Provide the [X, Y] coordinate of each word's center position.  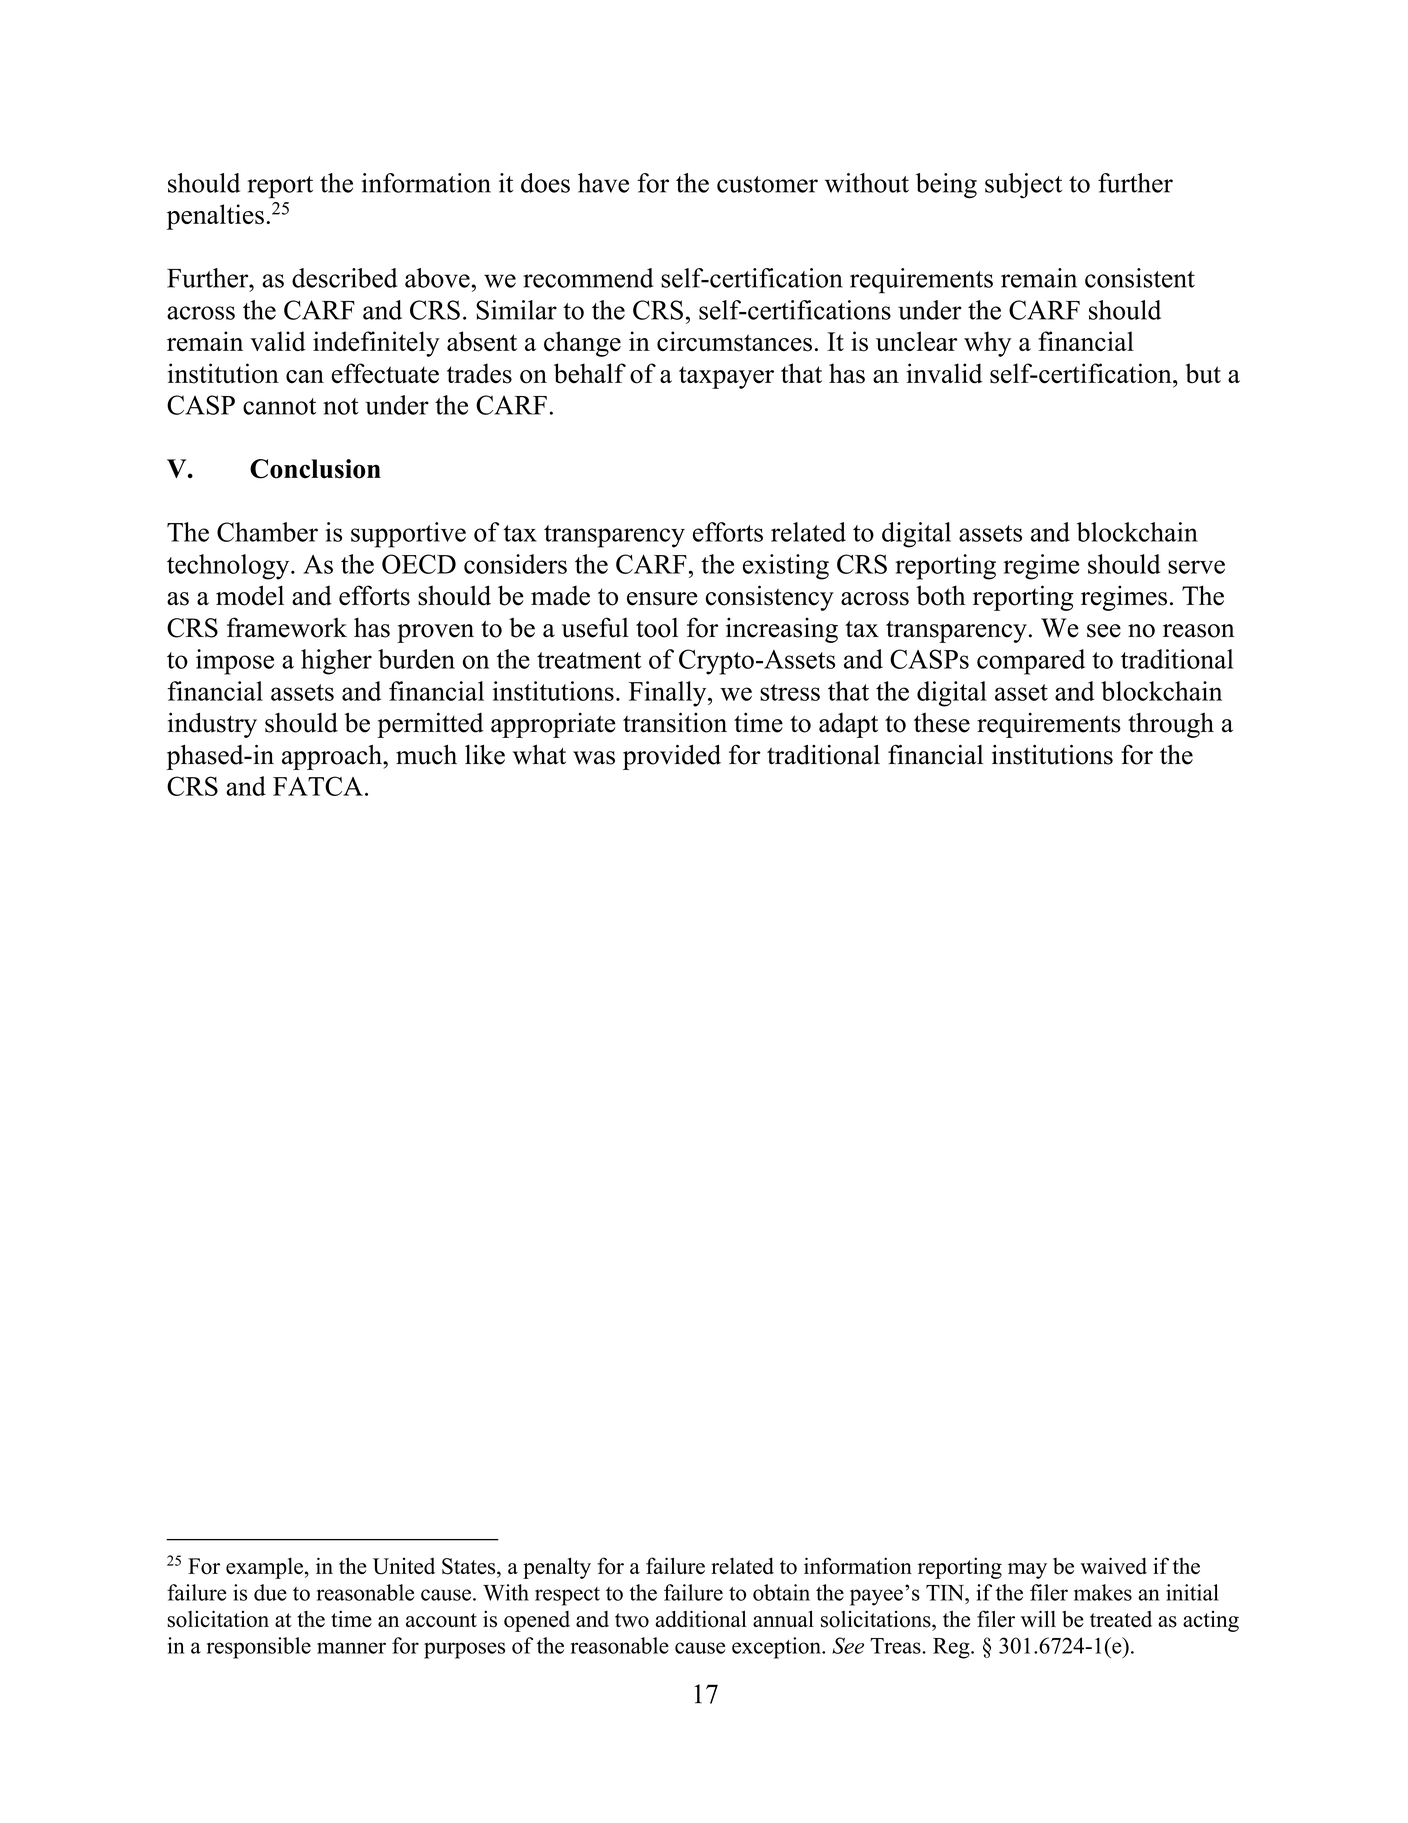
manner [351, 1648]
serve [1196, 567]
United [404, 1566]
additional [701, 1619]
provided [672, 757]
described [344, 278]
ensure [662, 599]
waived [1113, 1565]
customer [767, 184]
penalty [557, 1568]
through [1171, 725]
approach [333, 757]
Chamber [267, 532]
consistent [1140, 278]
